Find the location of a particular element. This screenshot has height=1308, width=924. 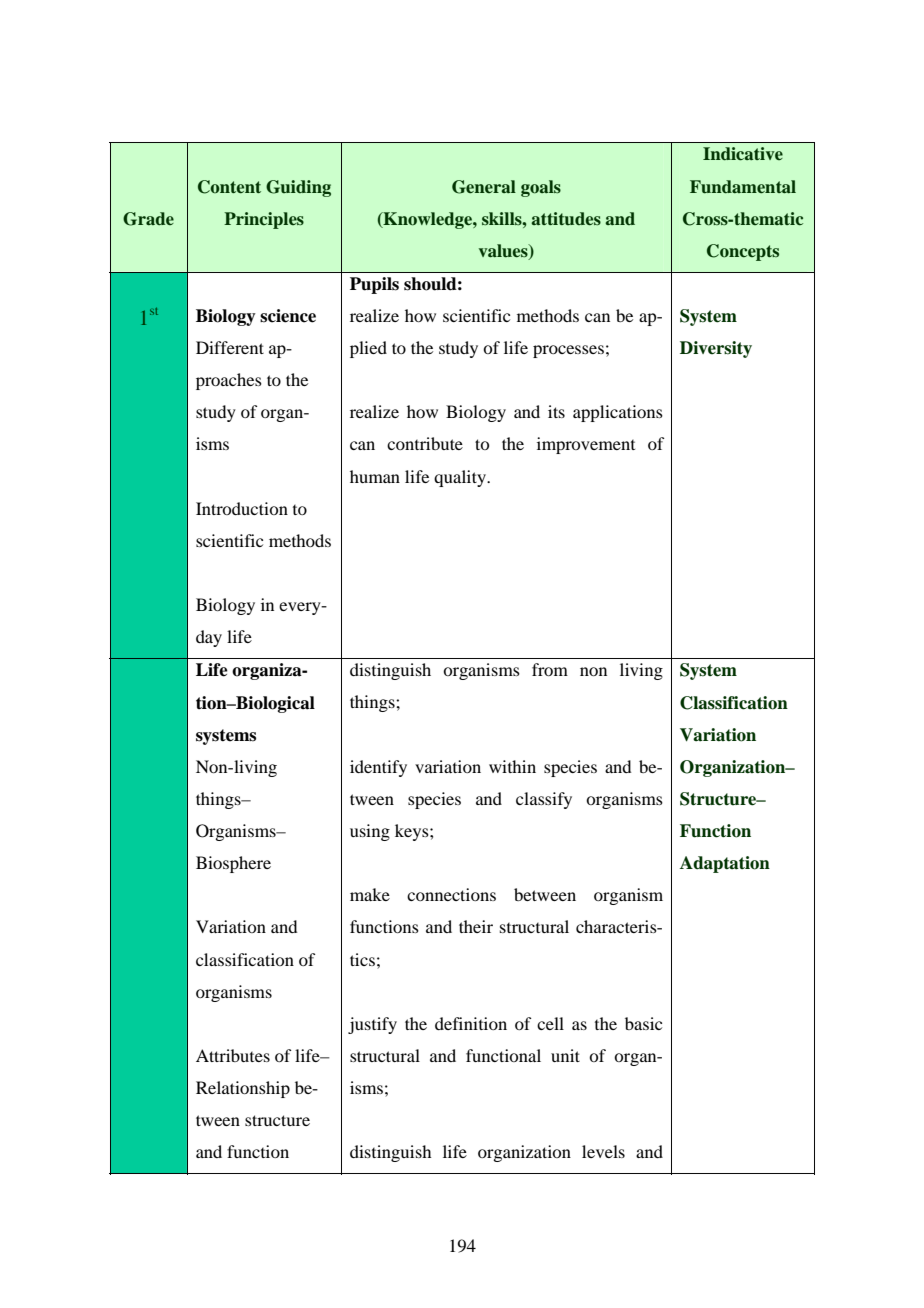

Fundamental is located at coordinates (743, 187).
